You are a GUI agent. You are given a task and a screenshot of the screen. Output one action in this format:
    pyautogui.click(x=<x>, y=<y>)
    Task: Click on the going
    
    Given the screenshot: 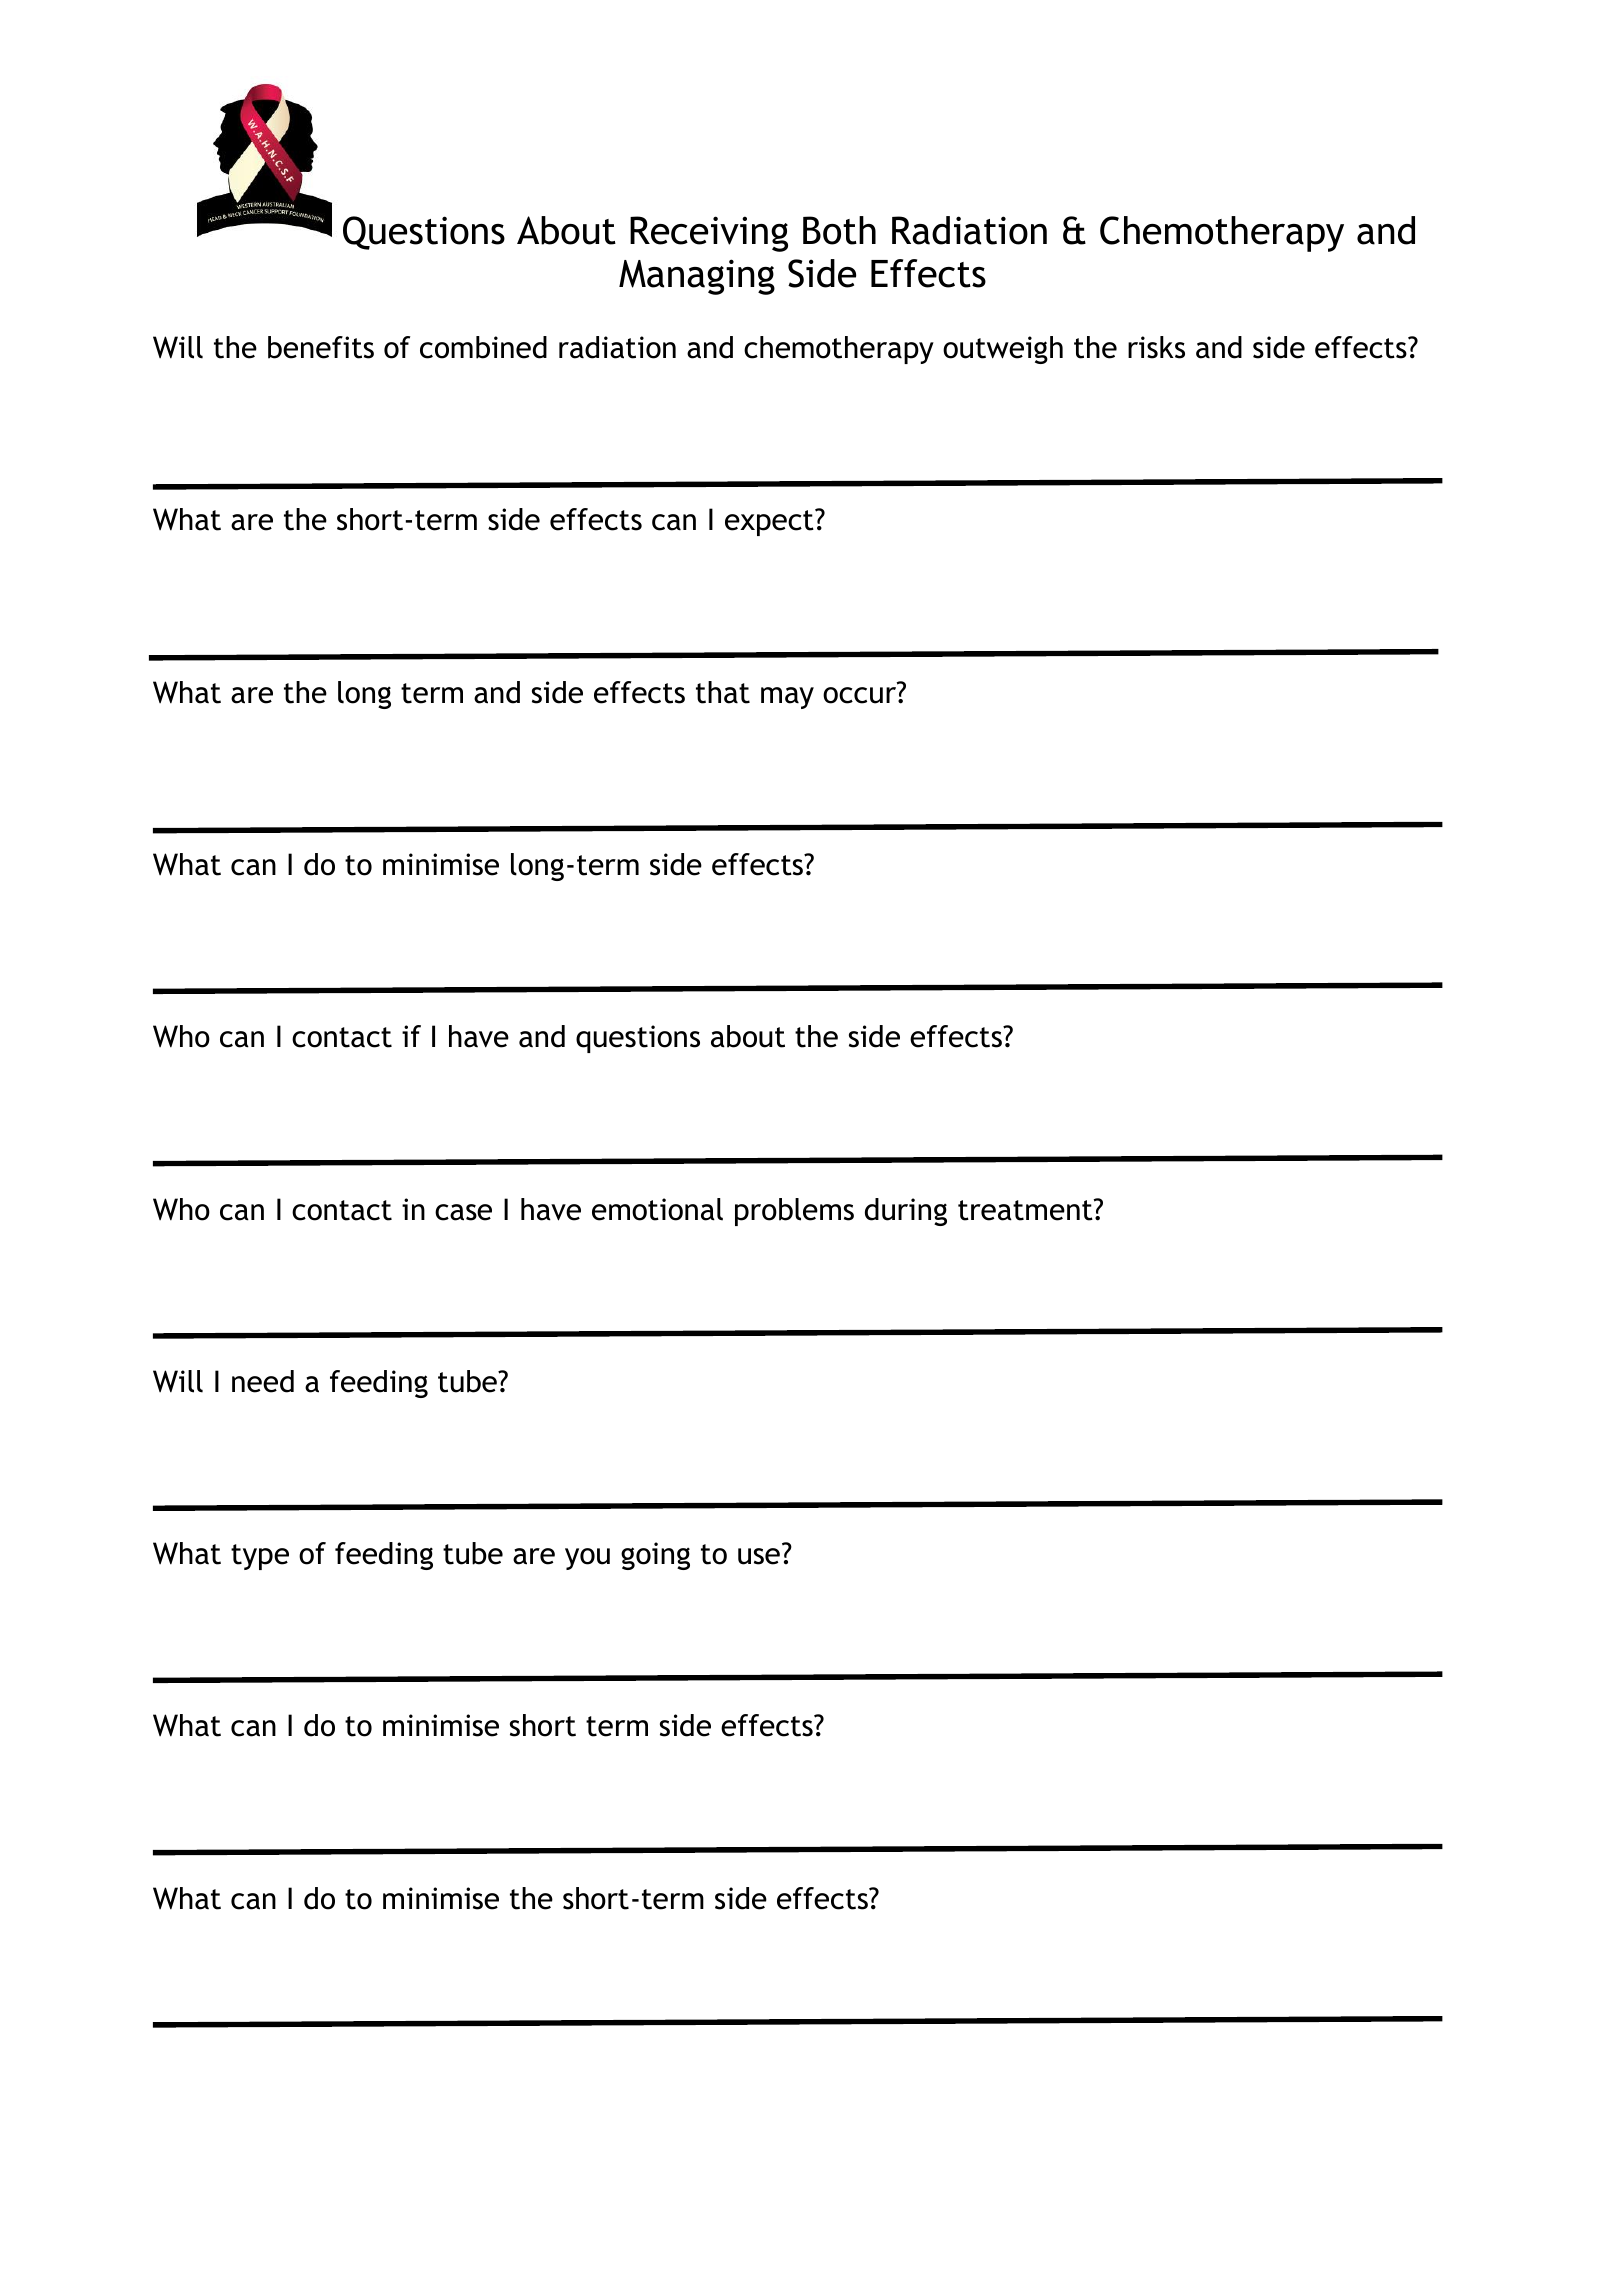 What is the action you would take?
    pyautogui.click(x=655, y=1556)
